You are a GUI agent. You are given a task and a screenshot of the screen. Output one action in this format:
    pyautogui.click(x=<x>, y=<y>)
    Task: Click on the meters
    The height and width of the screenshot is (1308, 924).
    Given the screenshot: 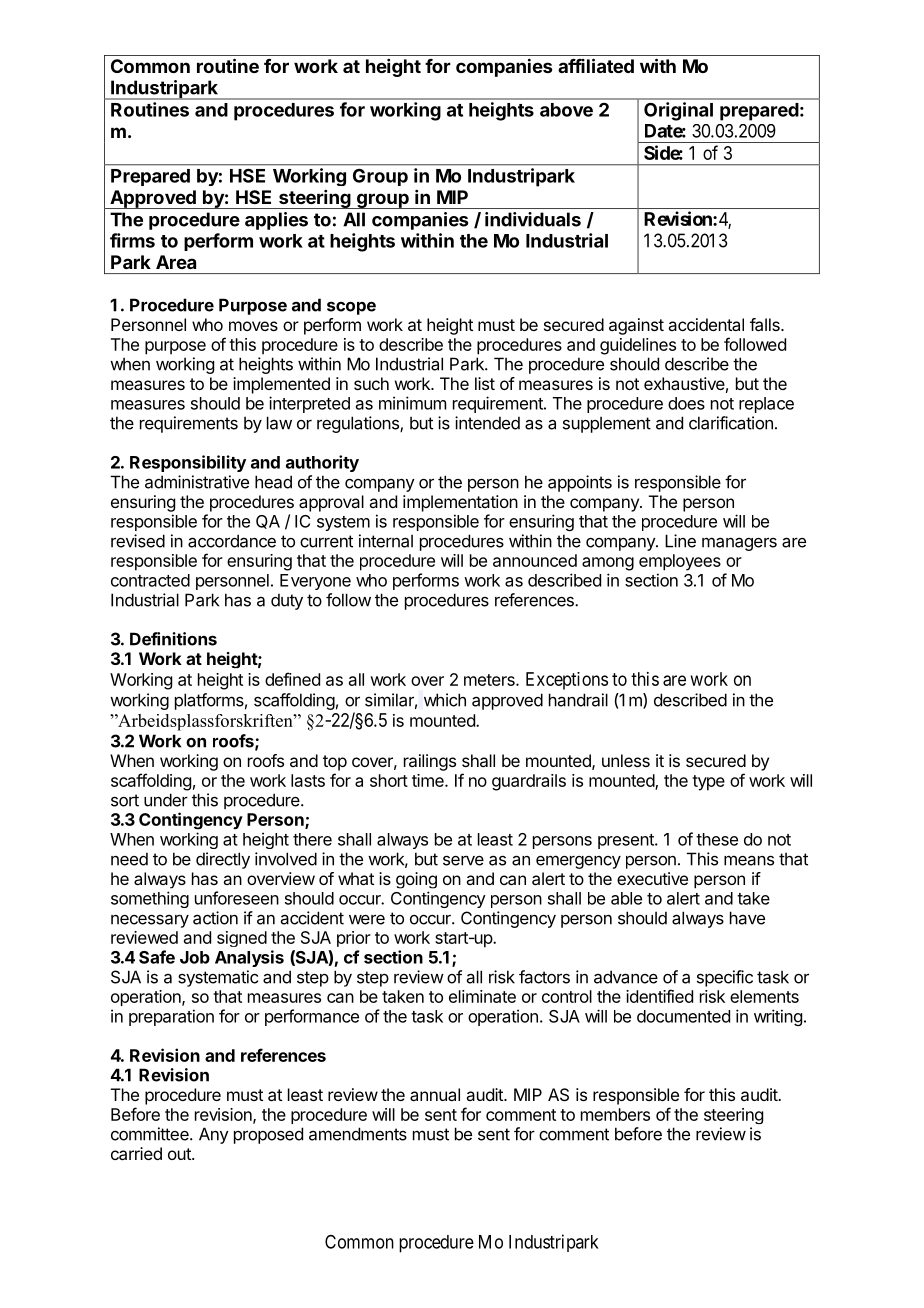 What is the action you would take?
    pyautogui.click(x=490, y=680)
